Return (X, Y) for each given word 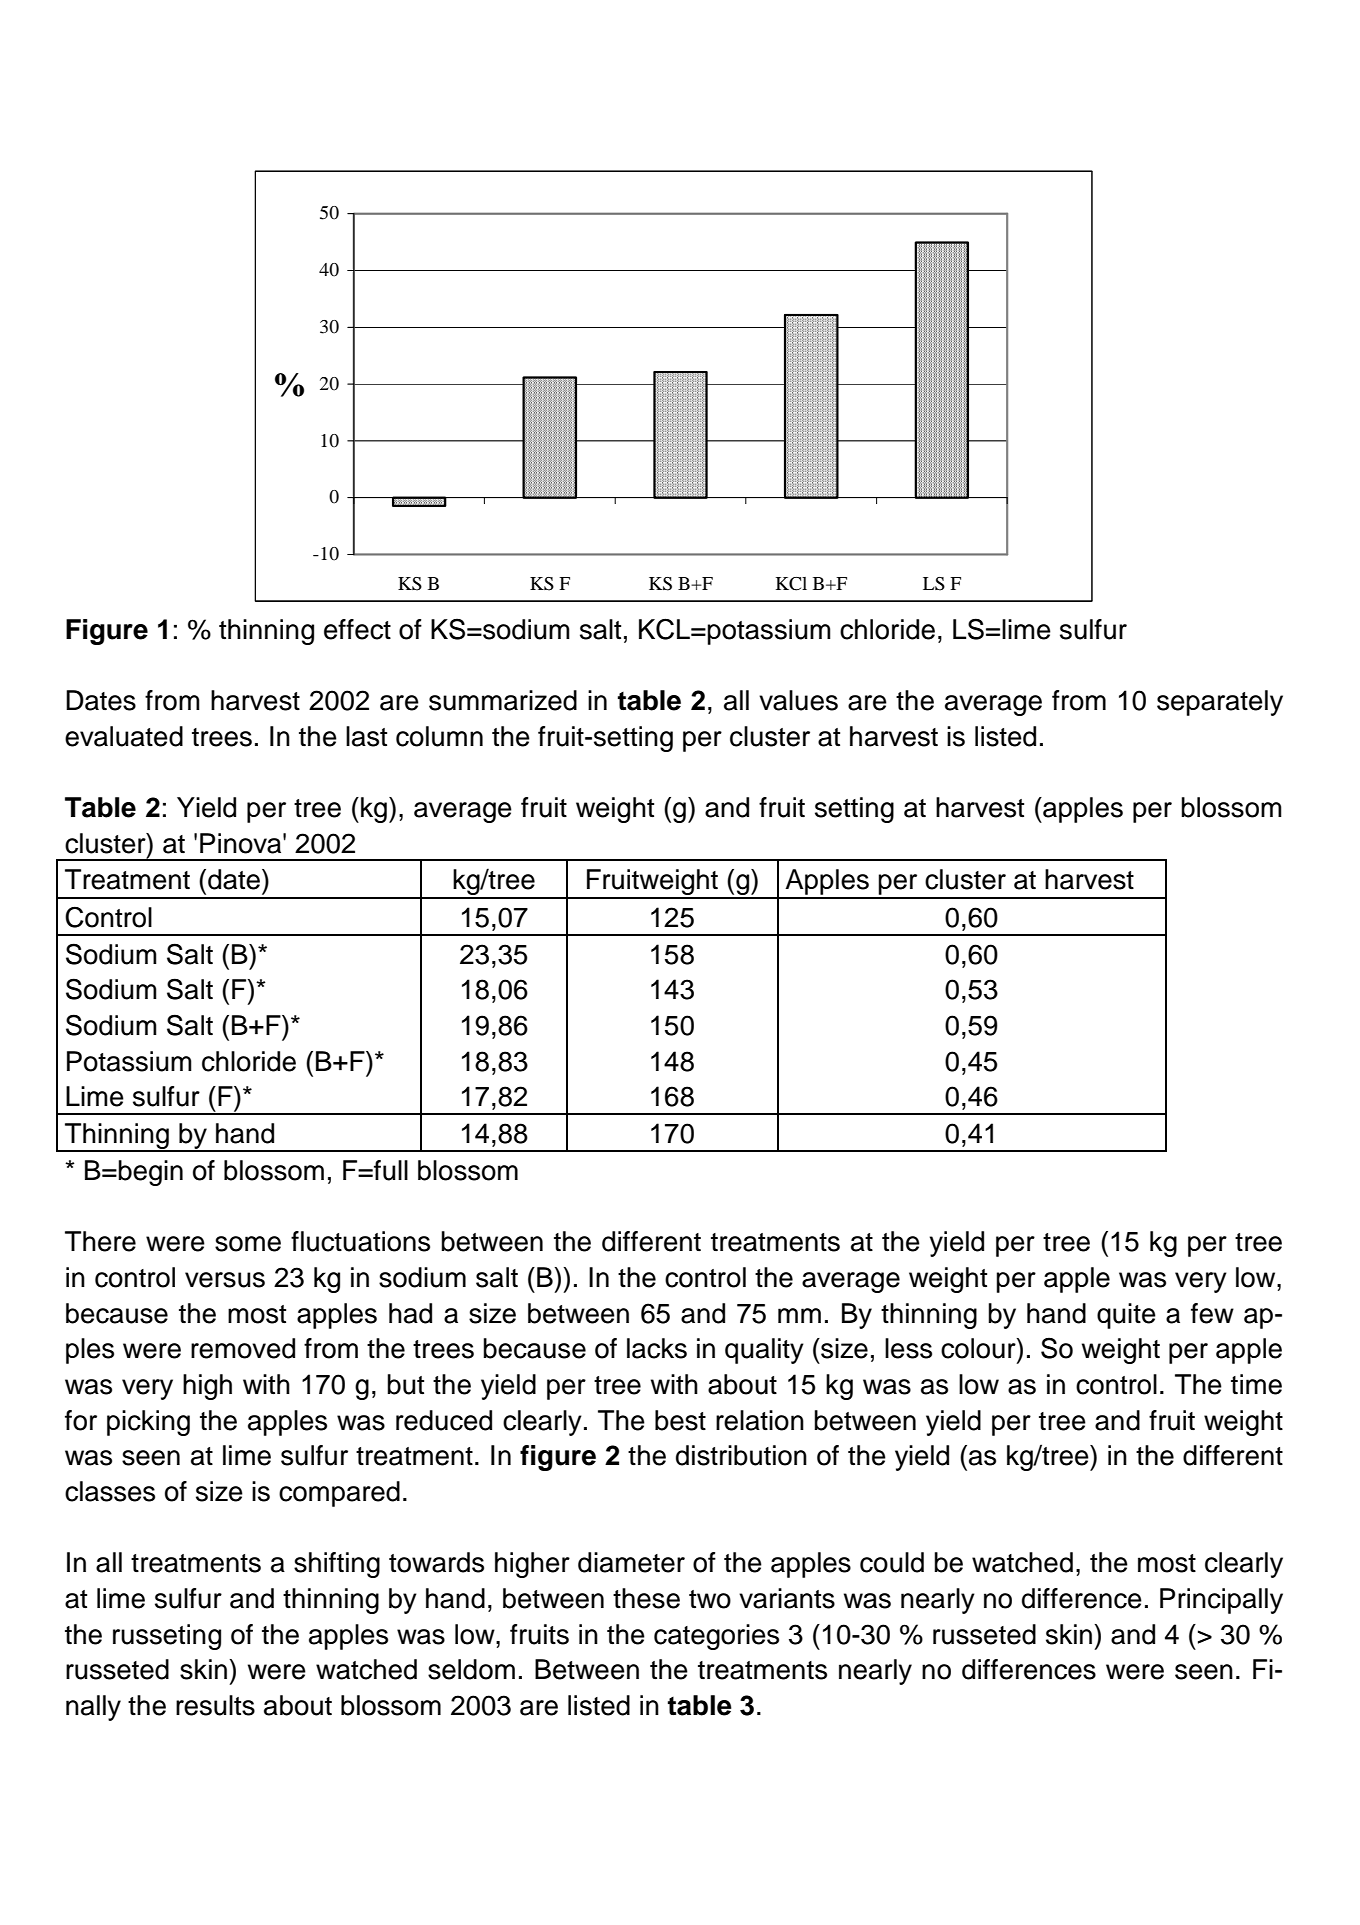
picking (148, 1423)
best (680, 1420)
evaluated (124, 736)
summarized (503, 700)
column (439, 736)
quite (1126, 1316)
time (1256, 1384)
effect (357, 629)
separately (1220, 703)
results (215, 1705)
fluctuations (360, 1241)
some (248, 1244)
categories (716, 1637)
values (798, 700)
